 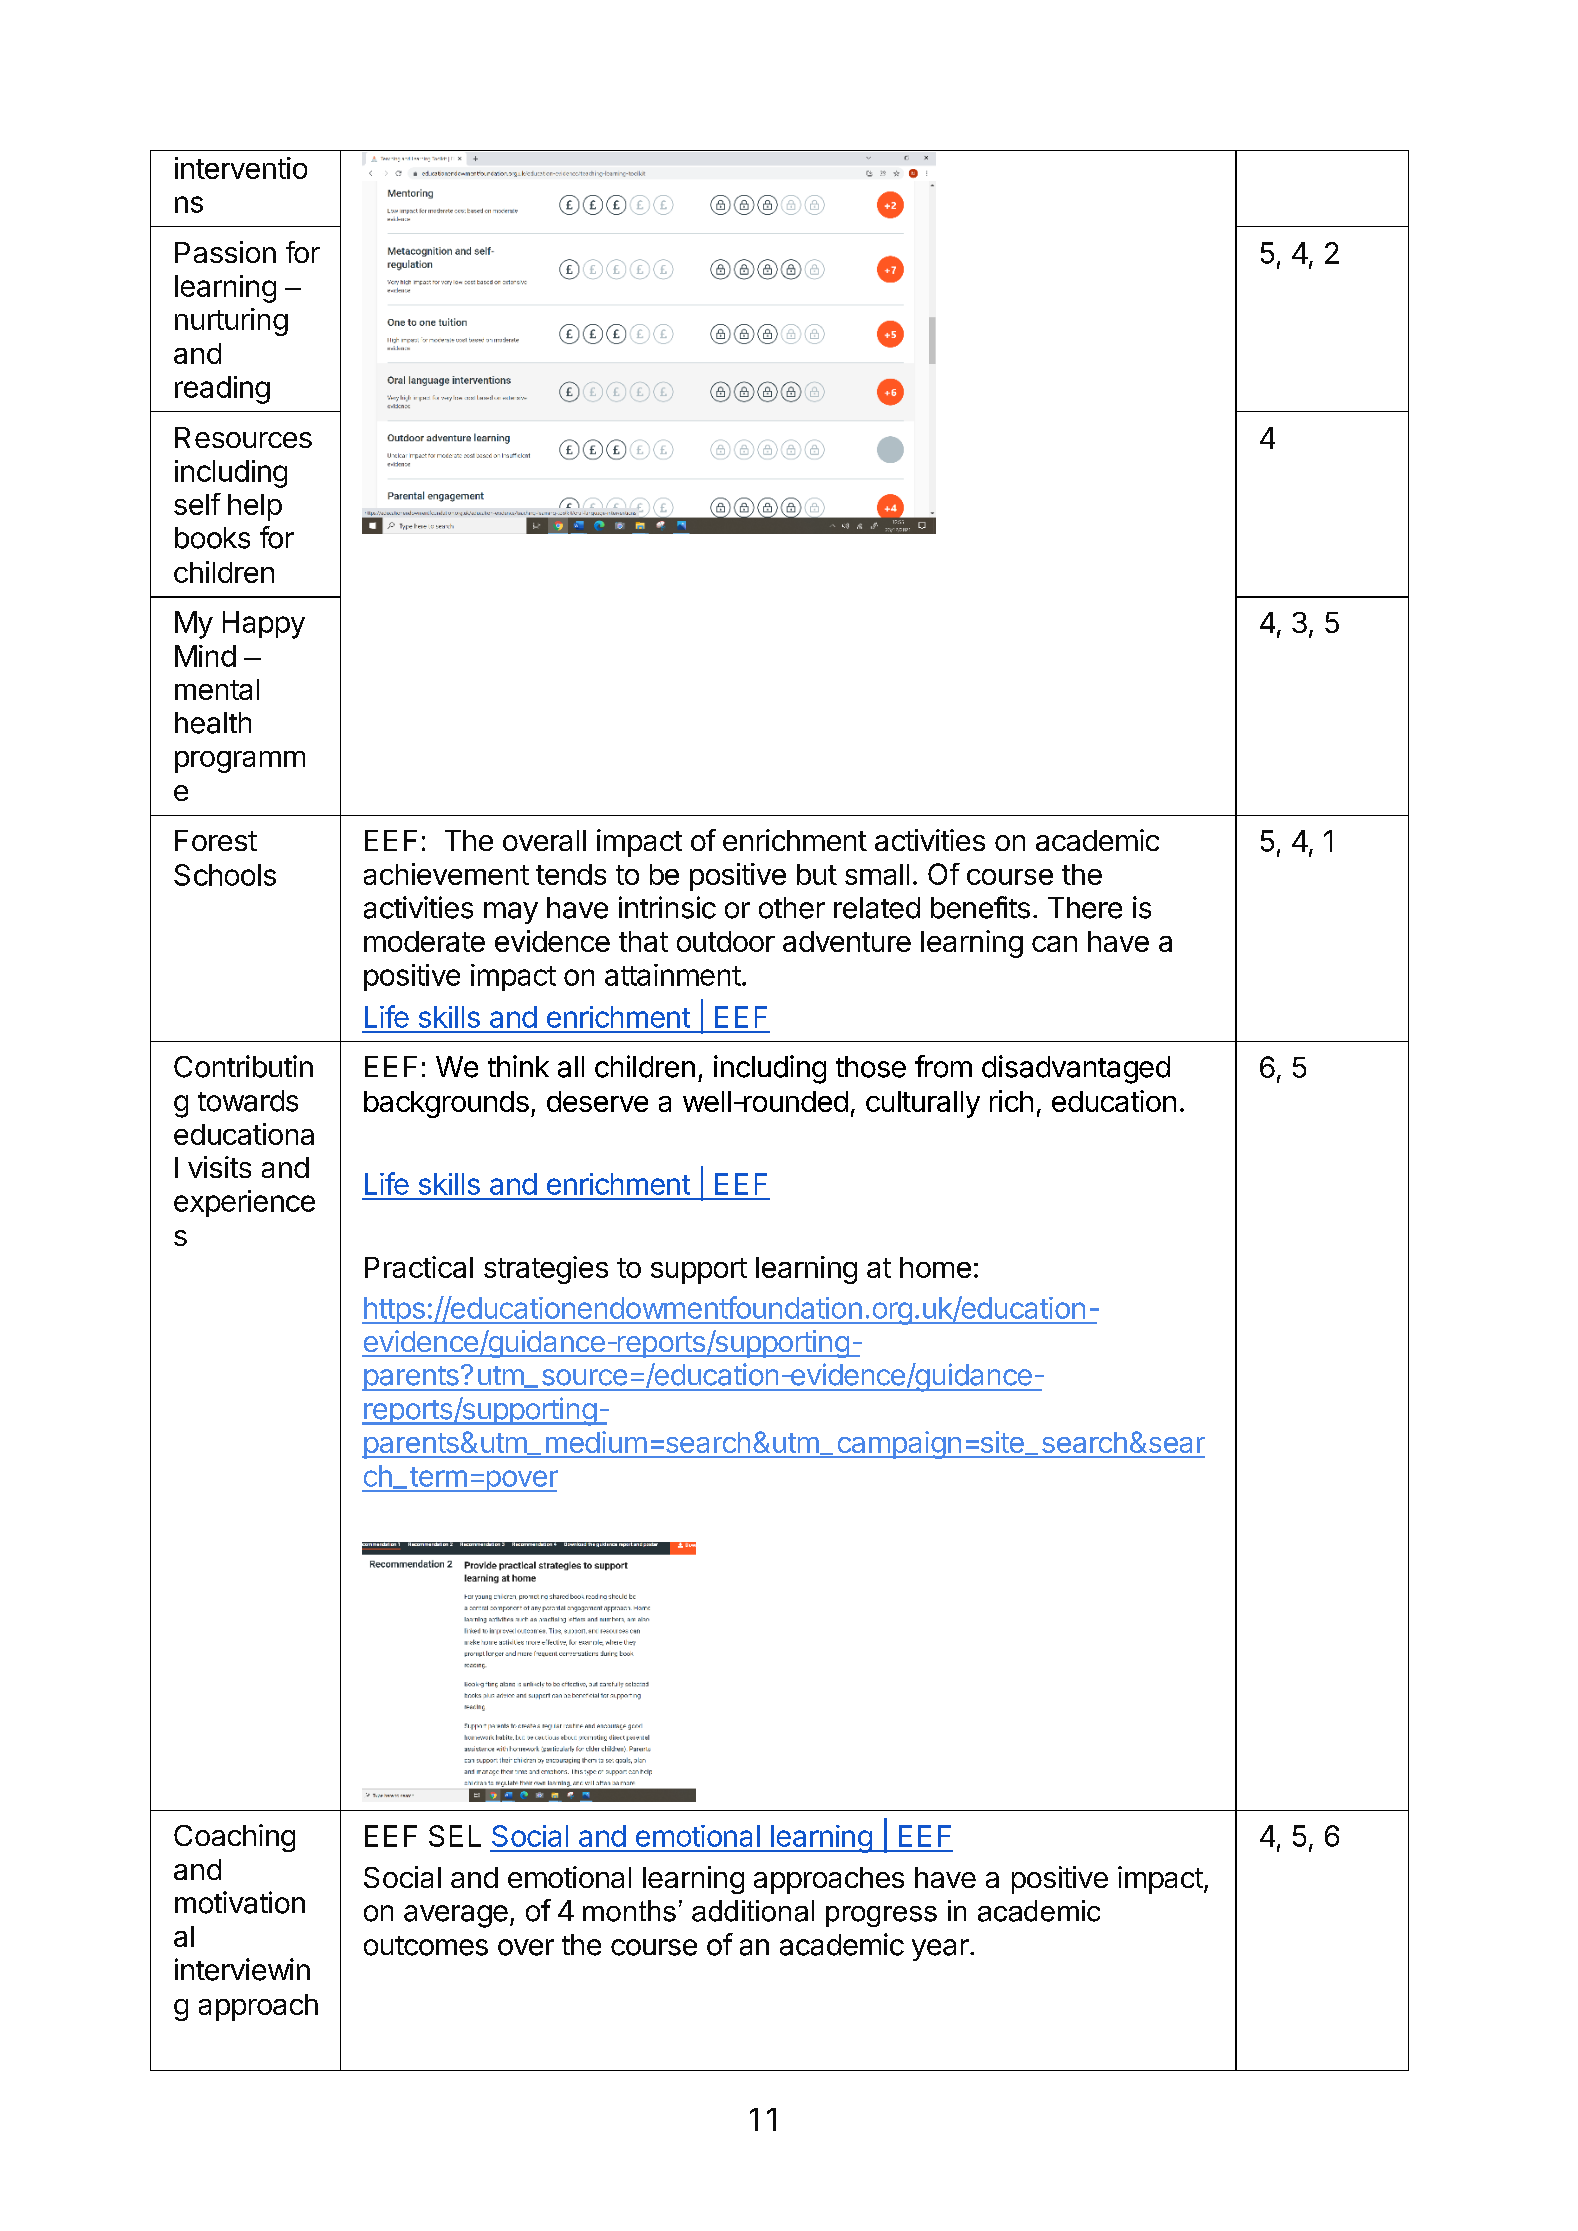 What do you see at coordinates (877, 874) in the screenshot?
I see `small` at bounding box center [877, 874].
